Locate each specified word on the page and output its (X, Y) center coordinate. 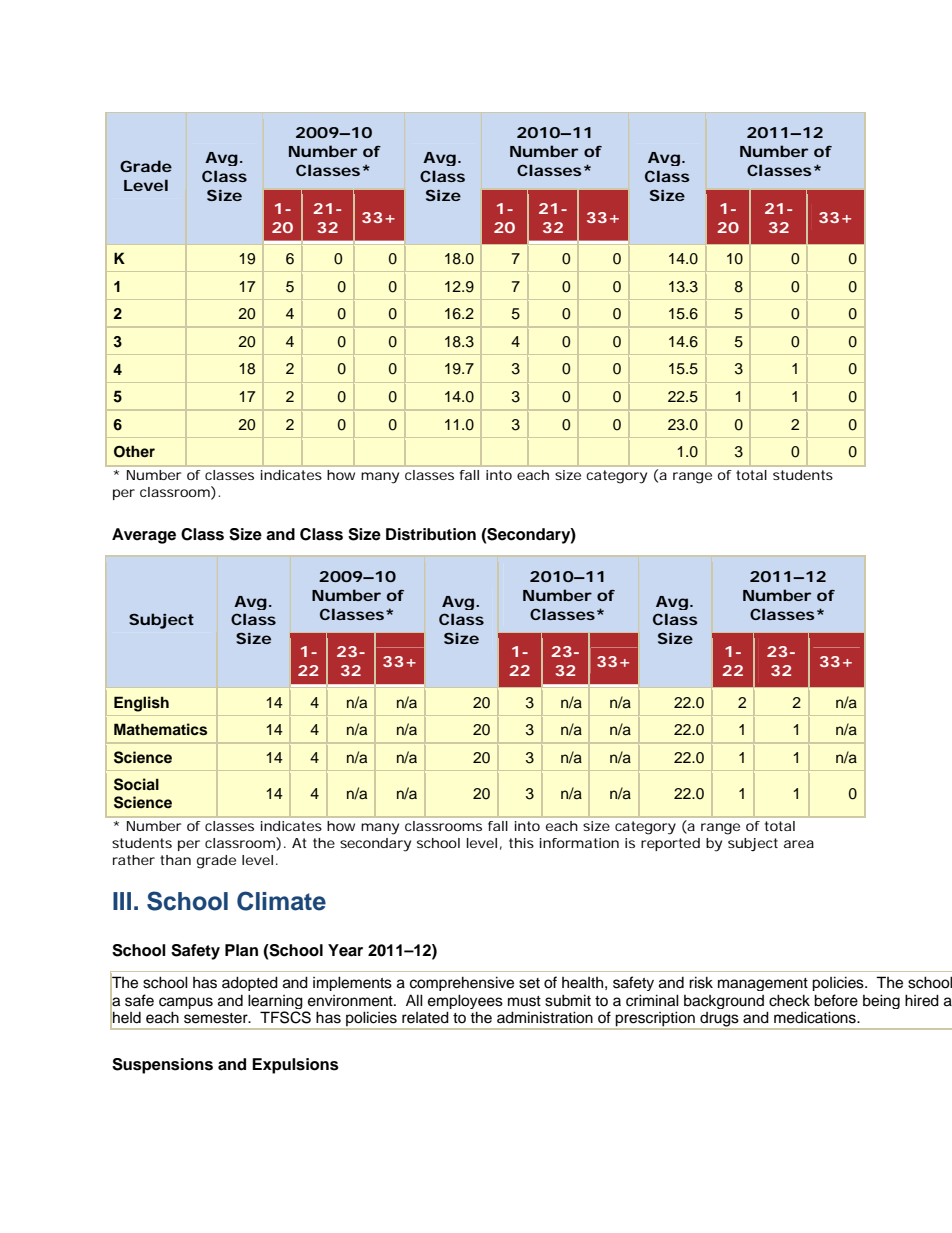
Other (134, 451)
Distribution (431, 534)
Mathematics (160, 729)
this (521, 843)
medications (816, 1017)
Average (144, 536)
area (799, 844)
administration (545, 1017)
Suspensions (162, 1066)
